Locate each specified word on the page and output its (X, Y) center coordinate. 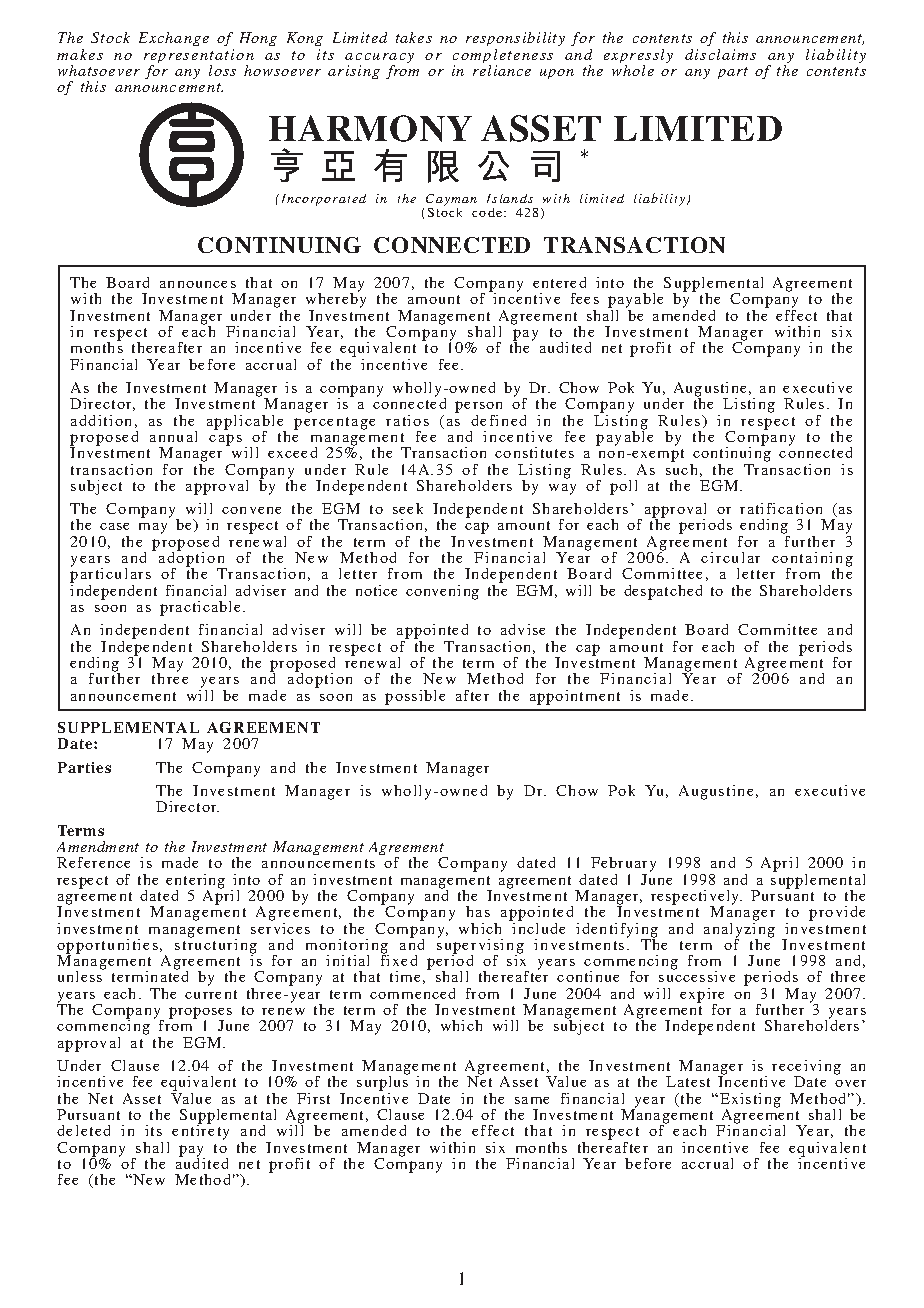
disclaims (720, 54)
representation (199, 57)
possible (415, 697)
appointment (575, 697)
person (478, 408)
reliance (502, 70)
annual (173, 436)
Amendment (98, 846)
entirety (200, 1131)
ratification (781, 508)
